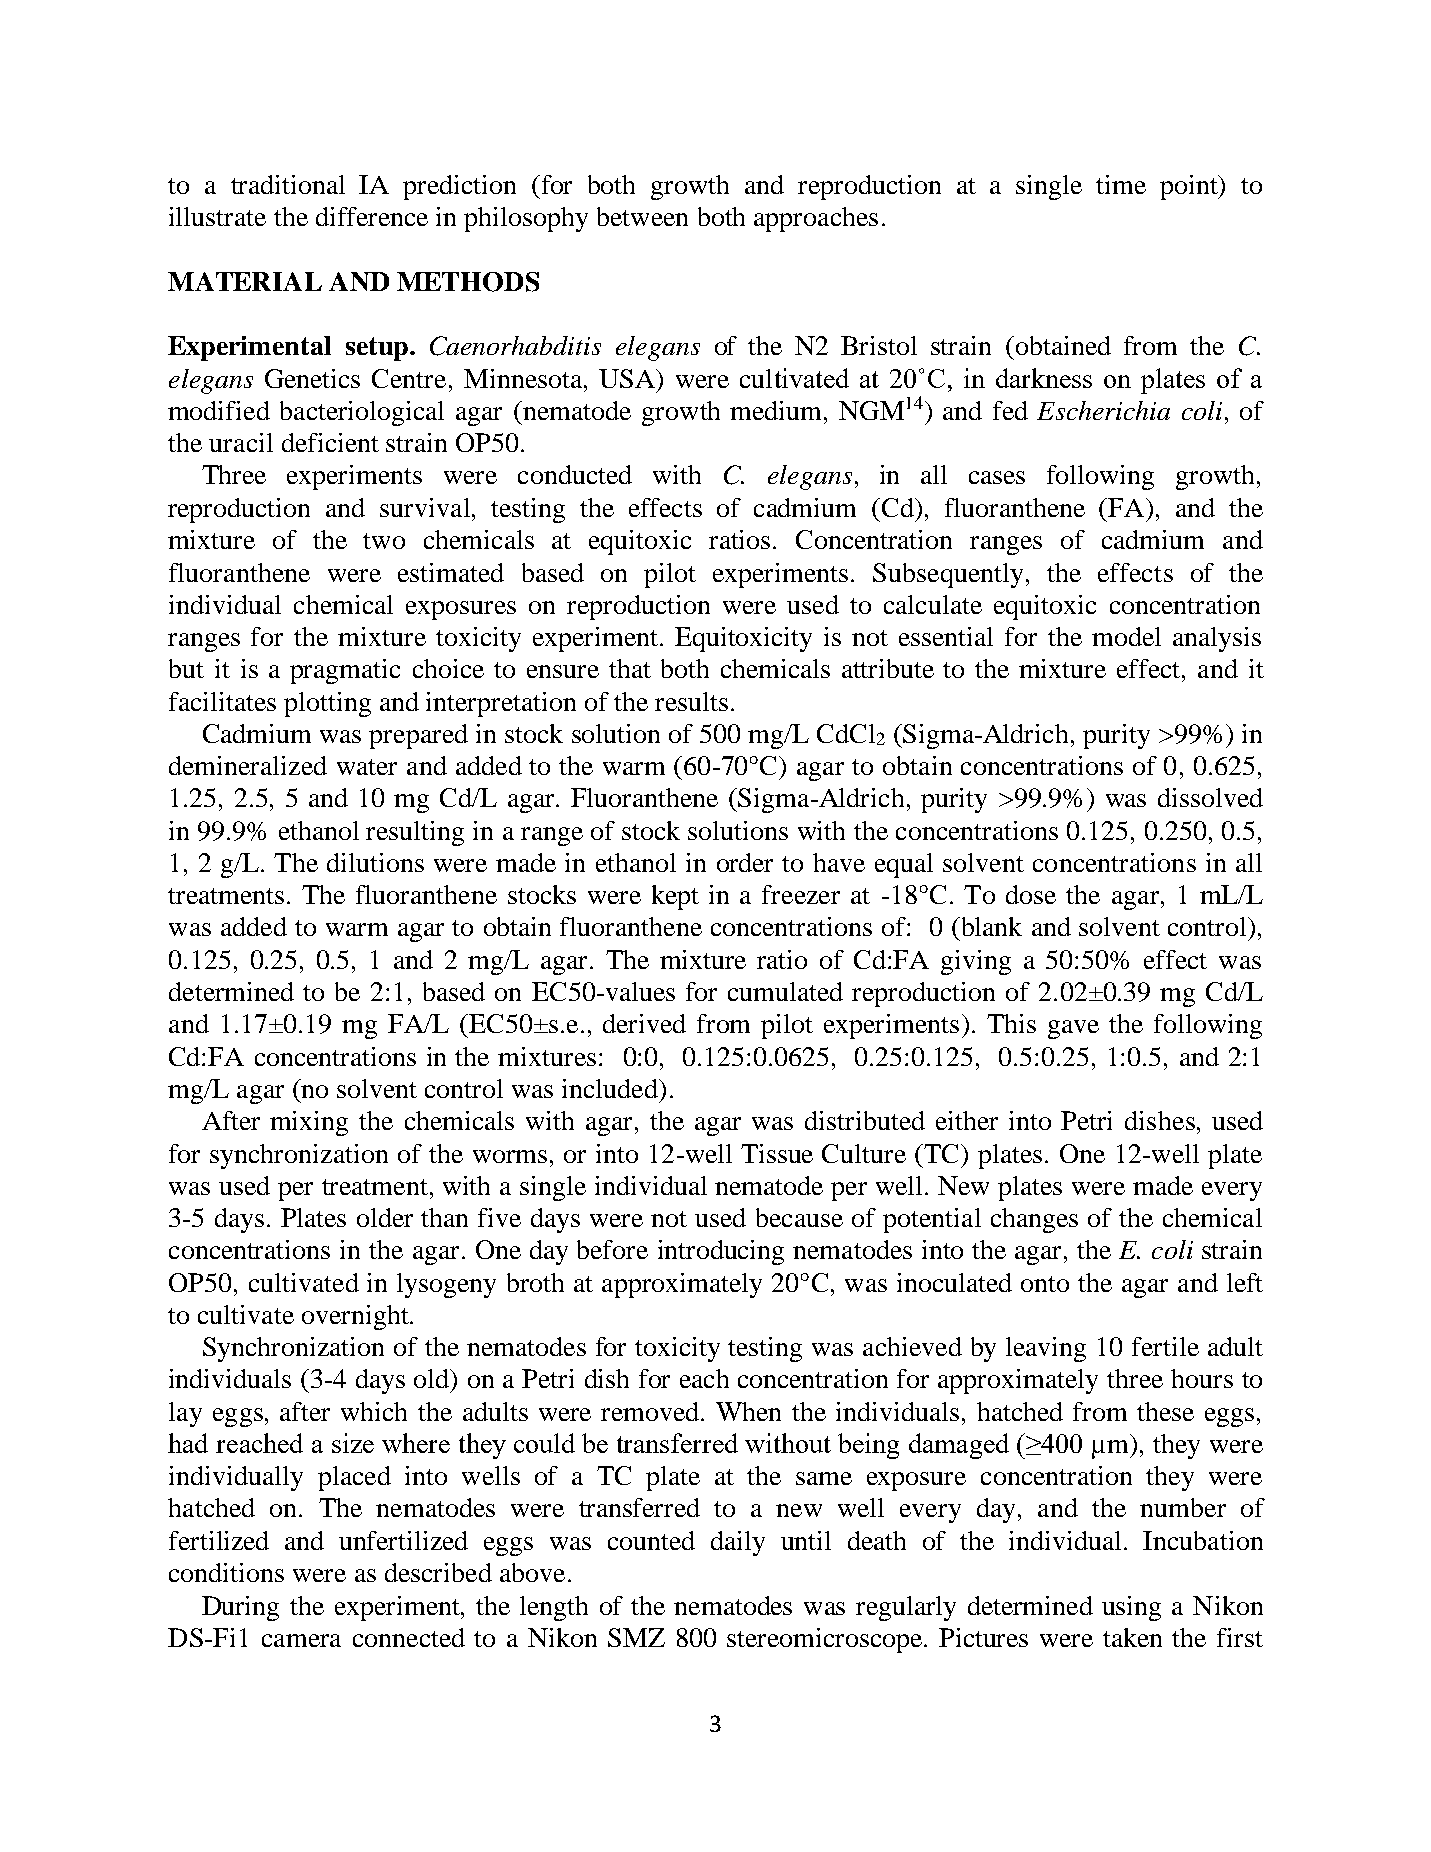 This document has width=1431, height=1852. Describe the element at coordinates (301, 1640) in the document. I see `camera` at that location.
